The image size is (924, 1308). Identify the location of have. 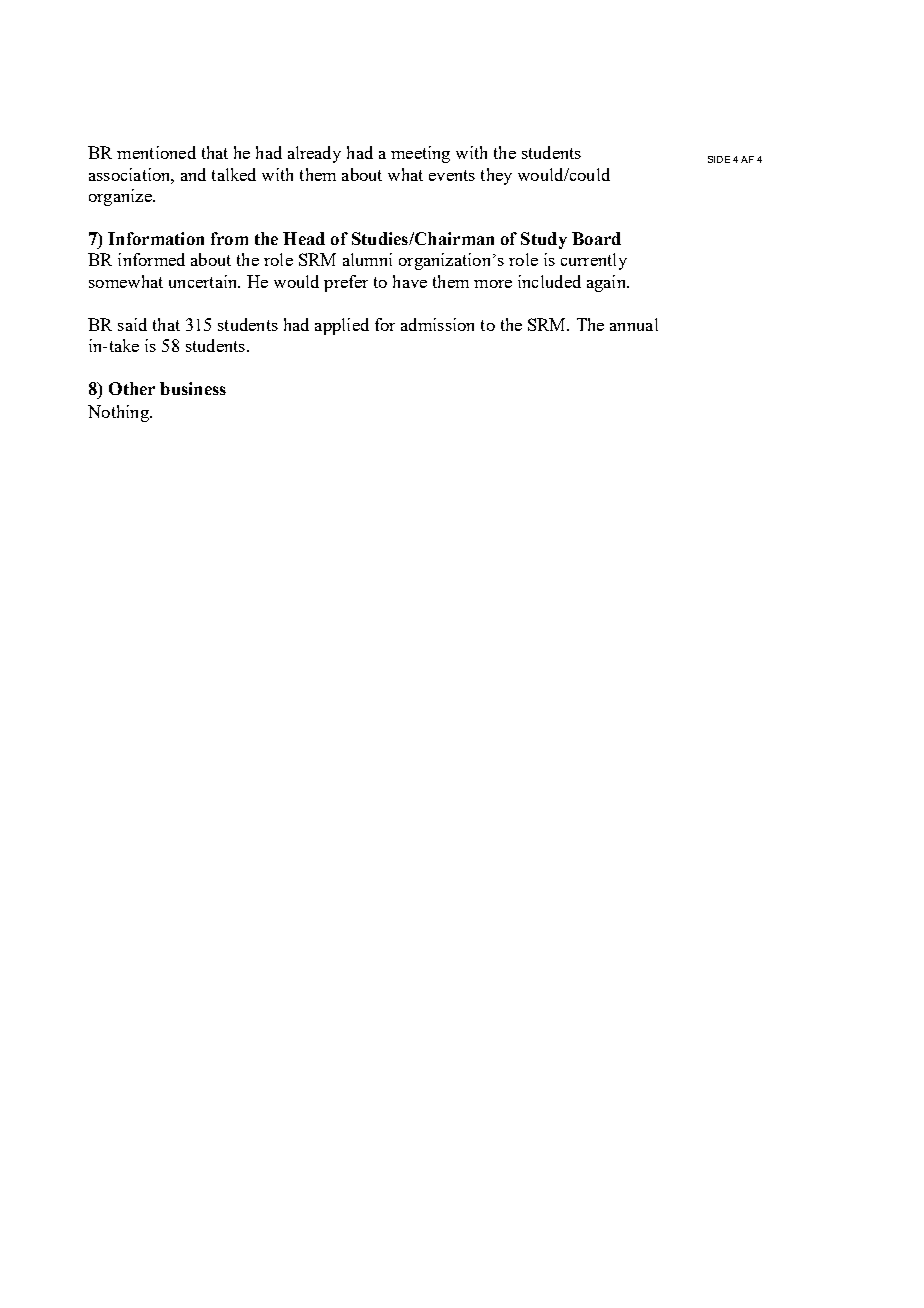
(410, 281).
